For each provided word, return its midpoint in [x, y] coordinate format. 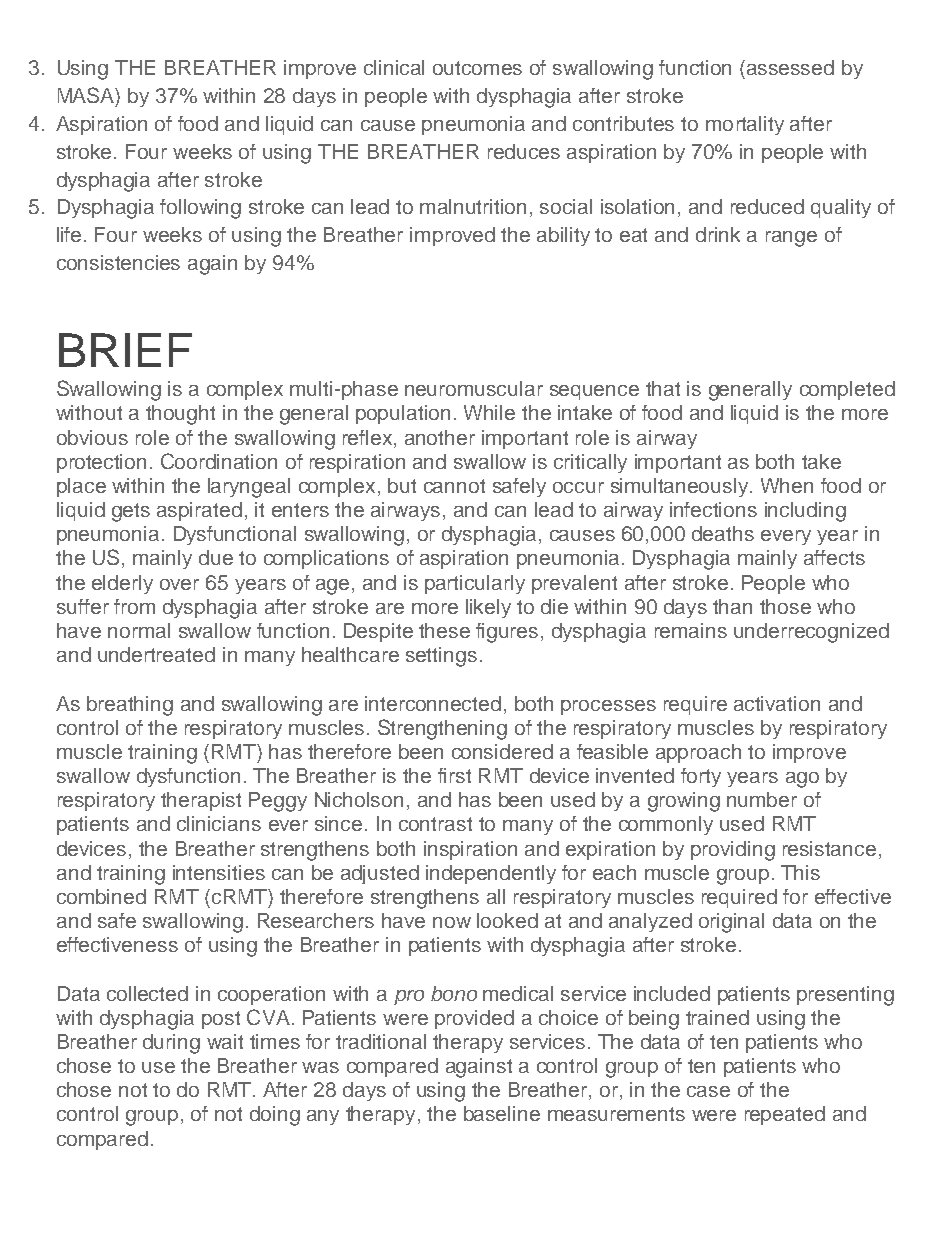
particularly [475, 584]
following [200, 209]
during [171, 1044]
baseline [502, 1113]
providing [733, 851]
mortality [745, 125]
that [663, 388]
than [732, 606]
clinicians [219, 823]
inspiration [470, 850]
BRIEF [125, 350]
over [179, 584]
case [708, 1091]
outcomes [477, 68]
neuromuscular [474, 388]
